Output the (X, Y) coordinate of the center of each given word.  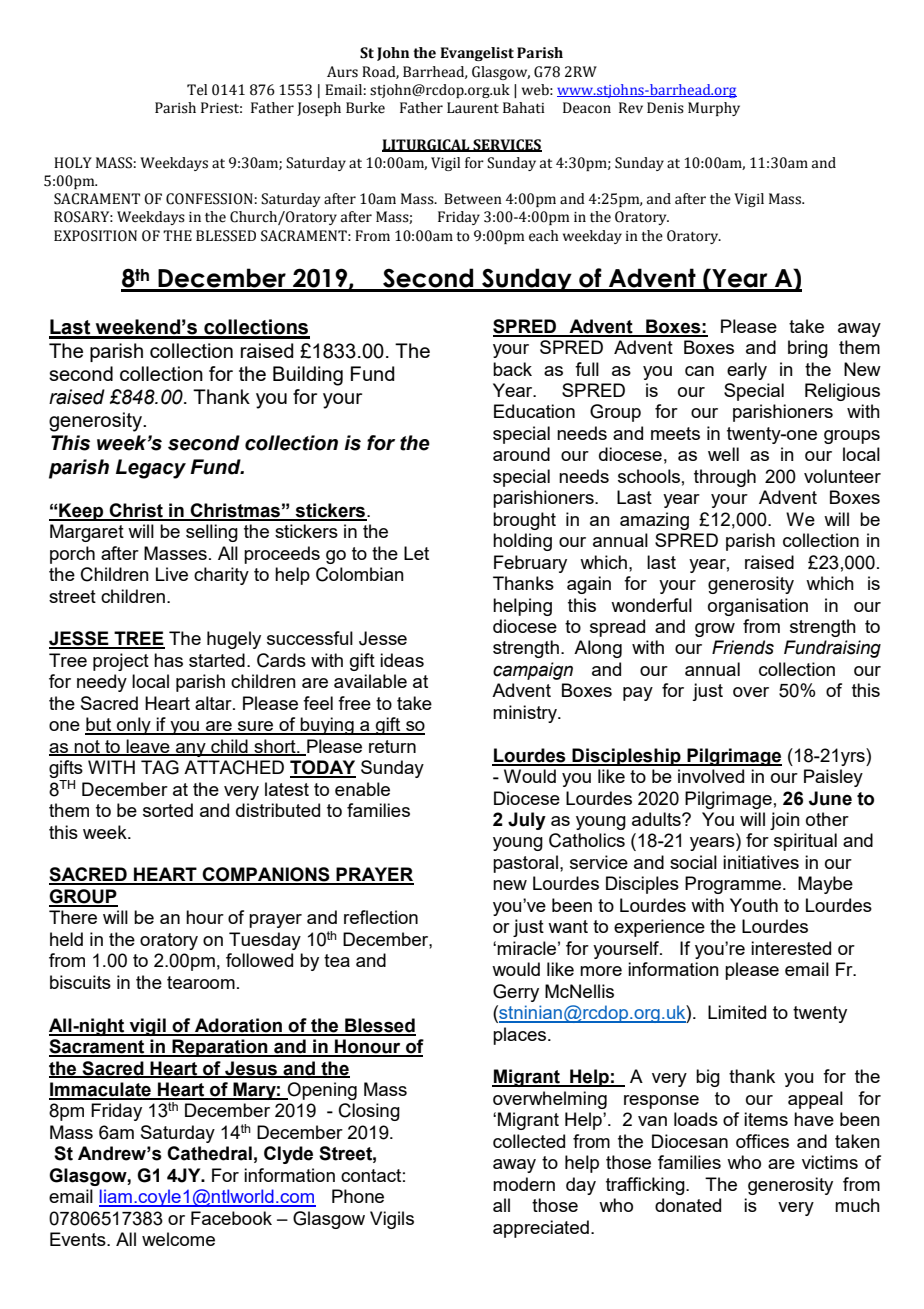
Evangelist (477, 54)
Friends (743, 647)
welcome (178, 1239)
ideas (402, 660)
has (168, 660)
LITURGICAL (427, 145)
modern (524, 1184)
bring (808, 349)
